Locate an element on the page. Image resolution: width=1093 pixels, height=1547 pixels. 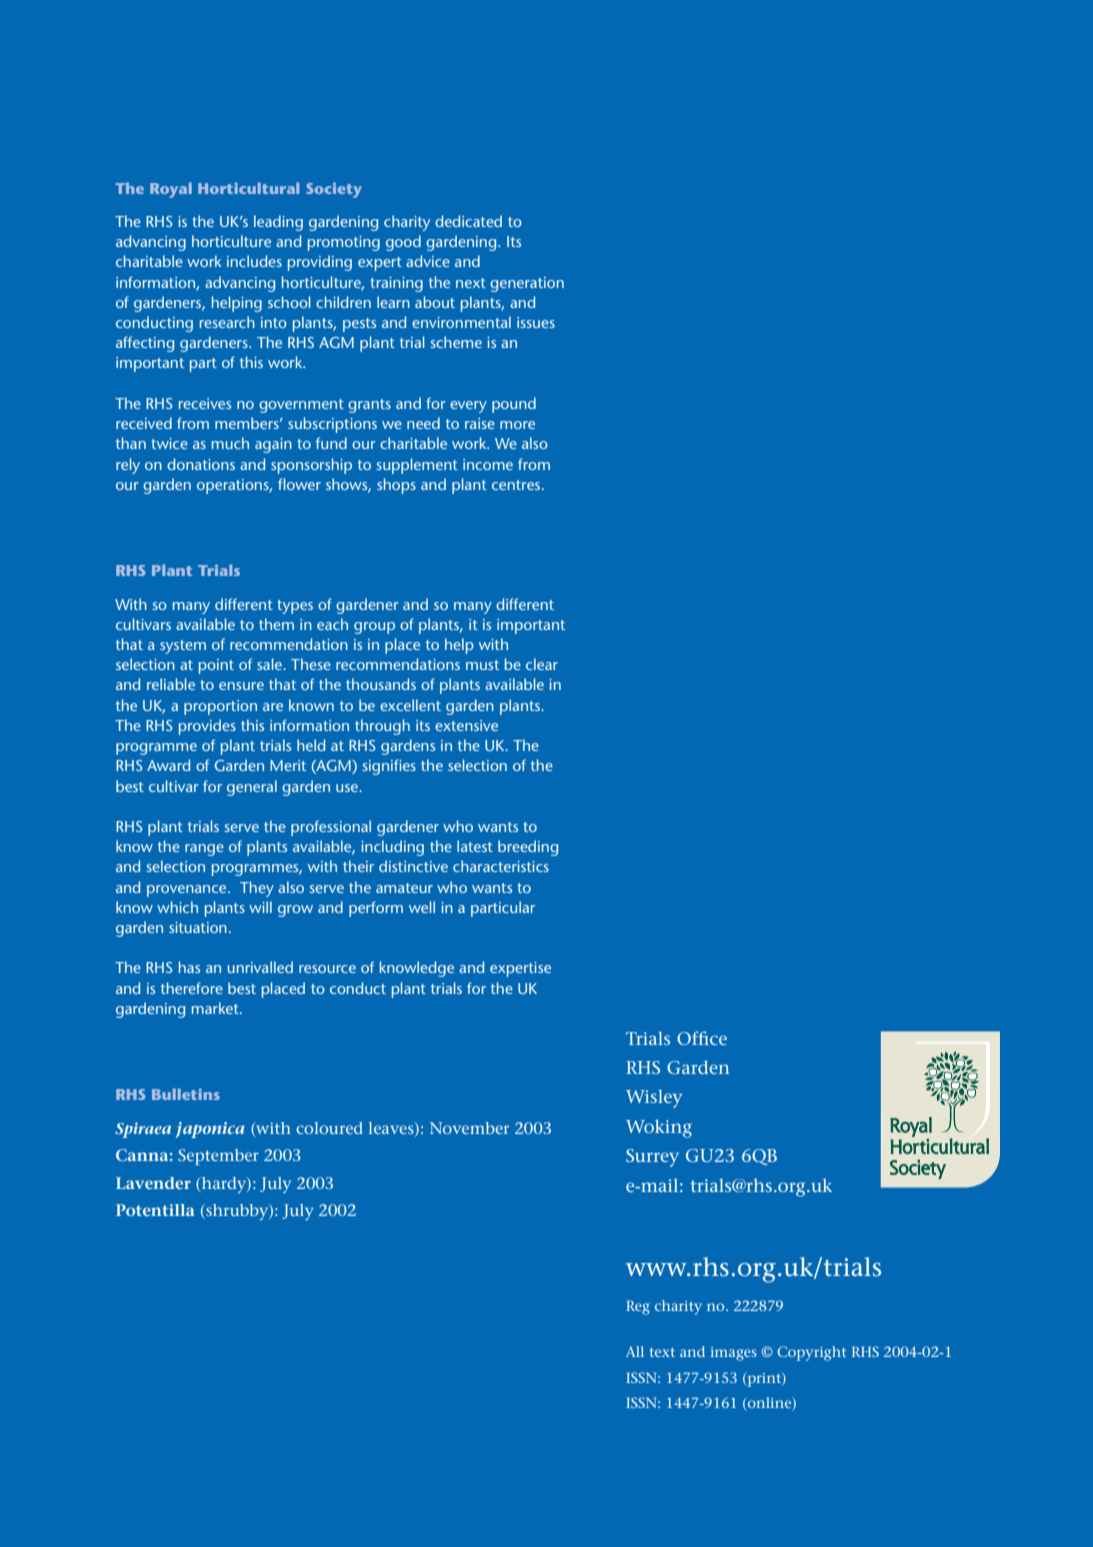
Award is located at coordinates (168, 765).
